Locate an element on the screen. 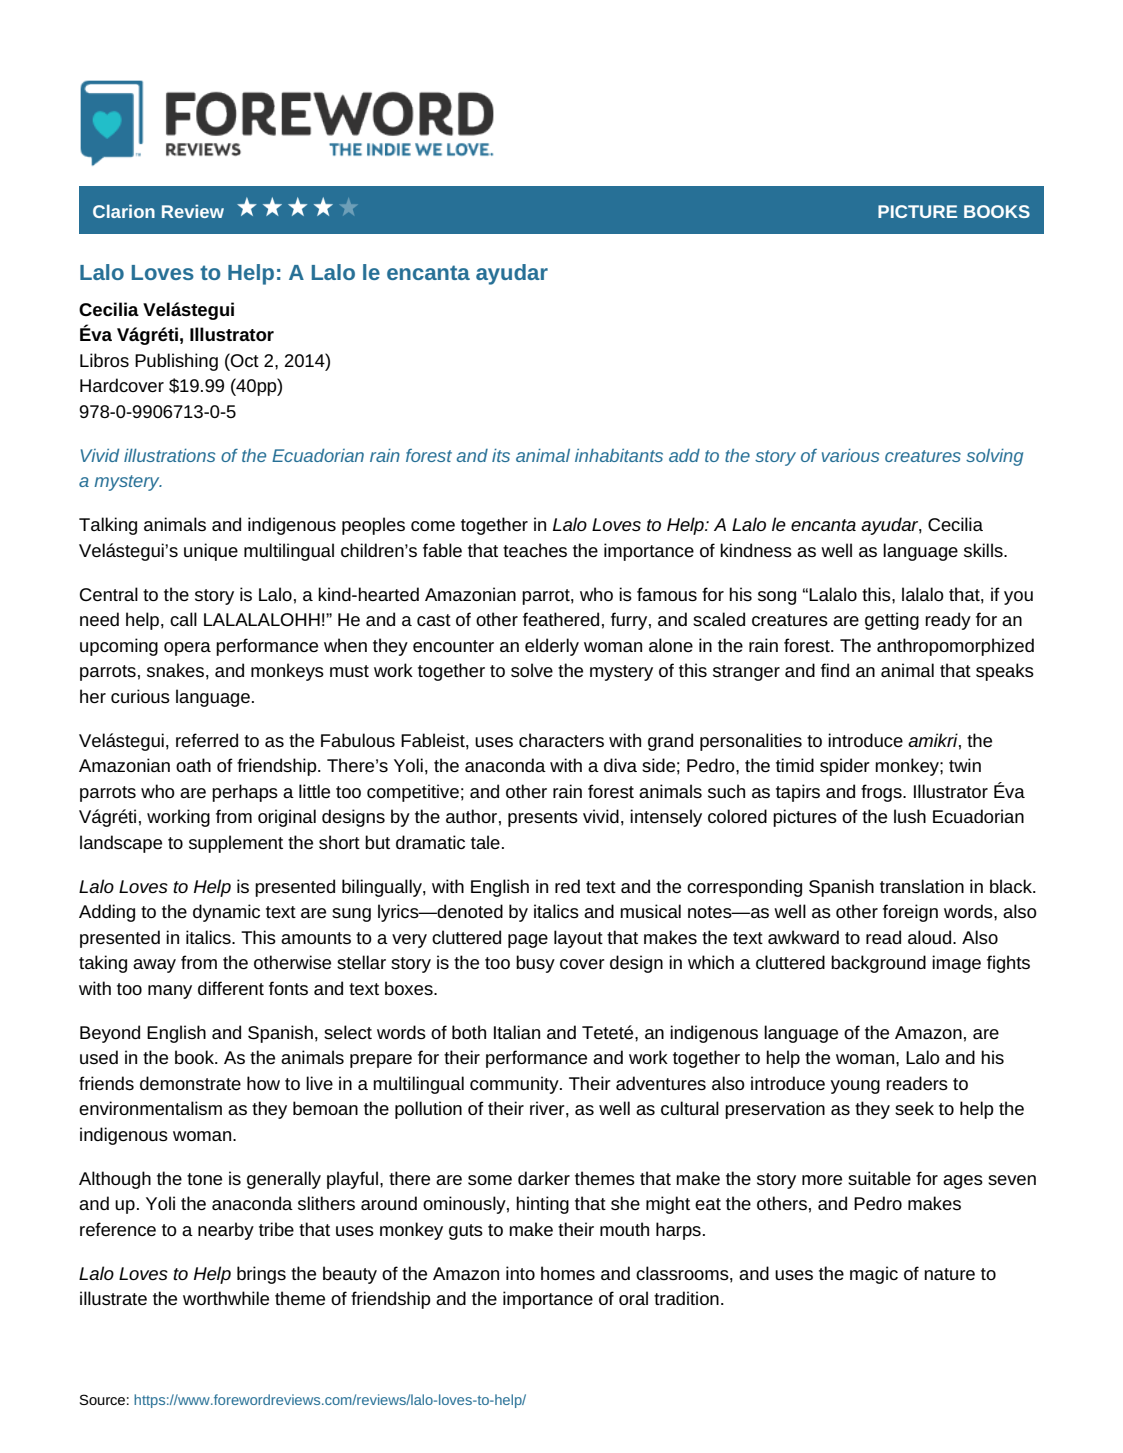  Clarion is located at coordinates (124, 211).
